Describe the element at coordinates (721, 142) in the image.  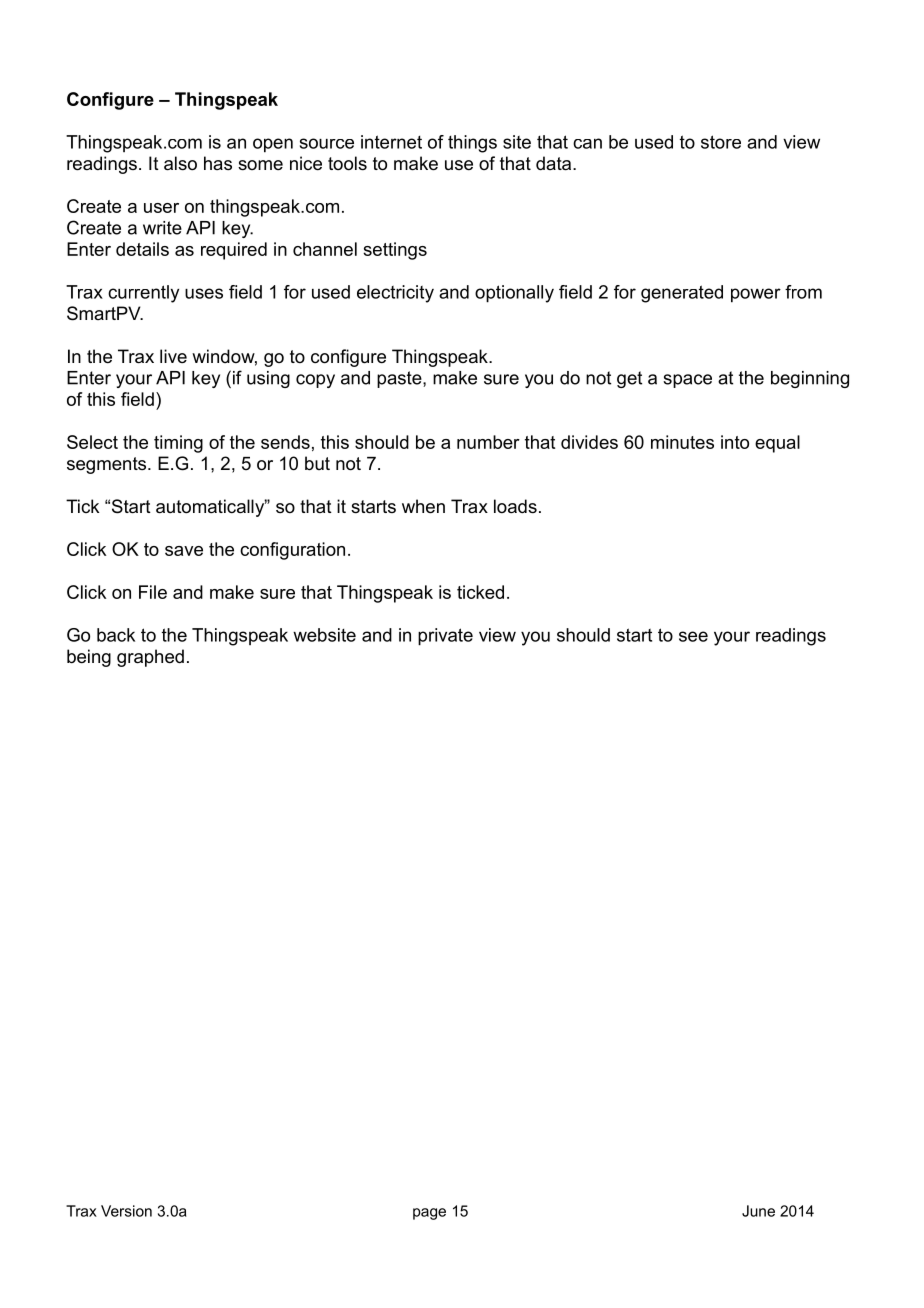
I see `store` at that location.
